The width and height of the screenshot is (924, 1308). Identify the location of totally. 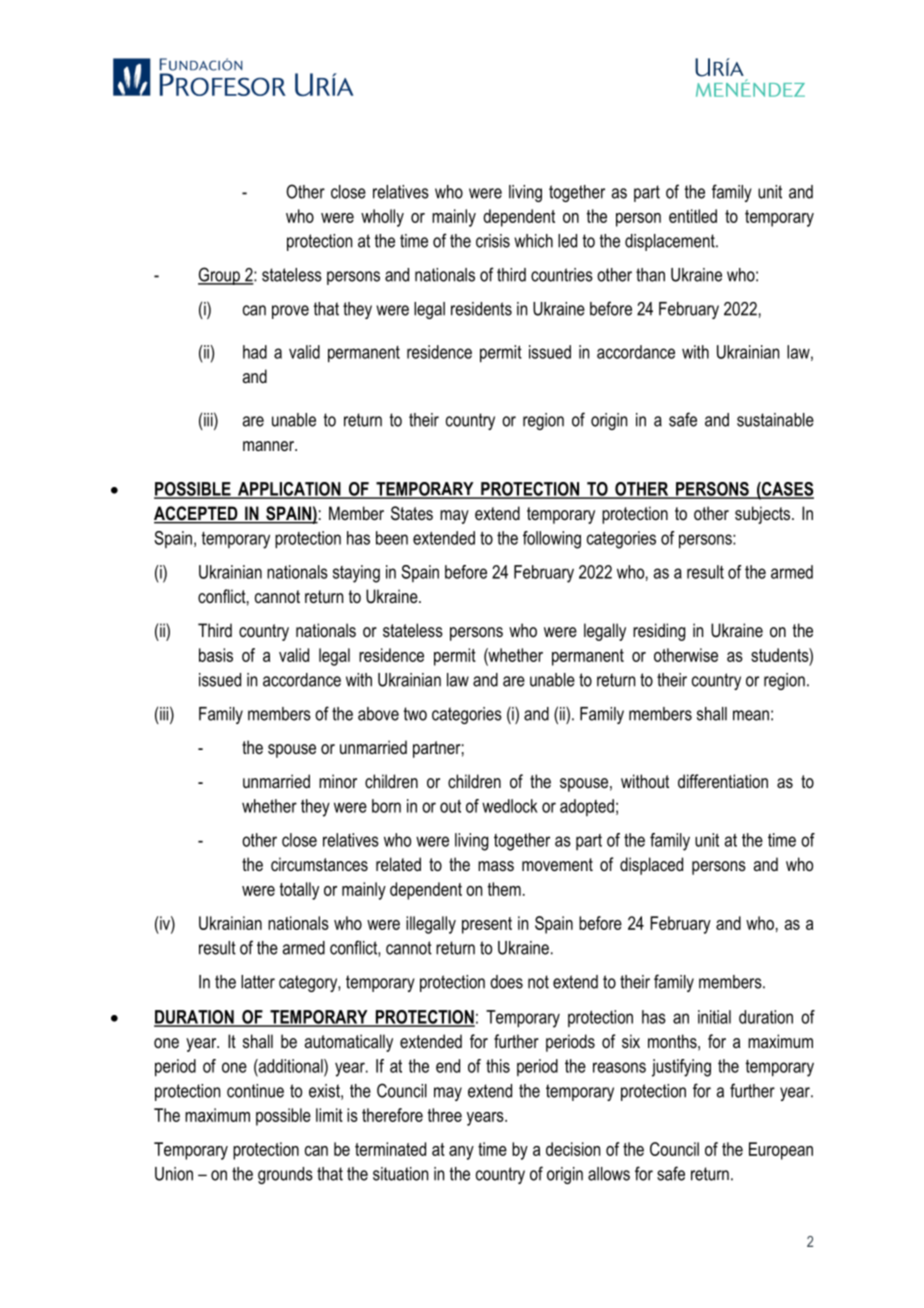
(299, 891).
